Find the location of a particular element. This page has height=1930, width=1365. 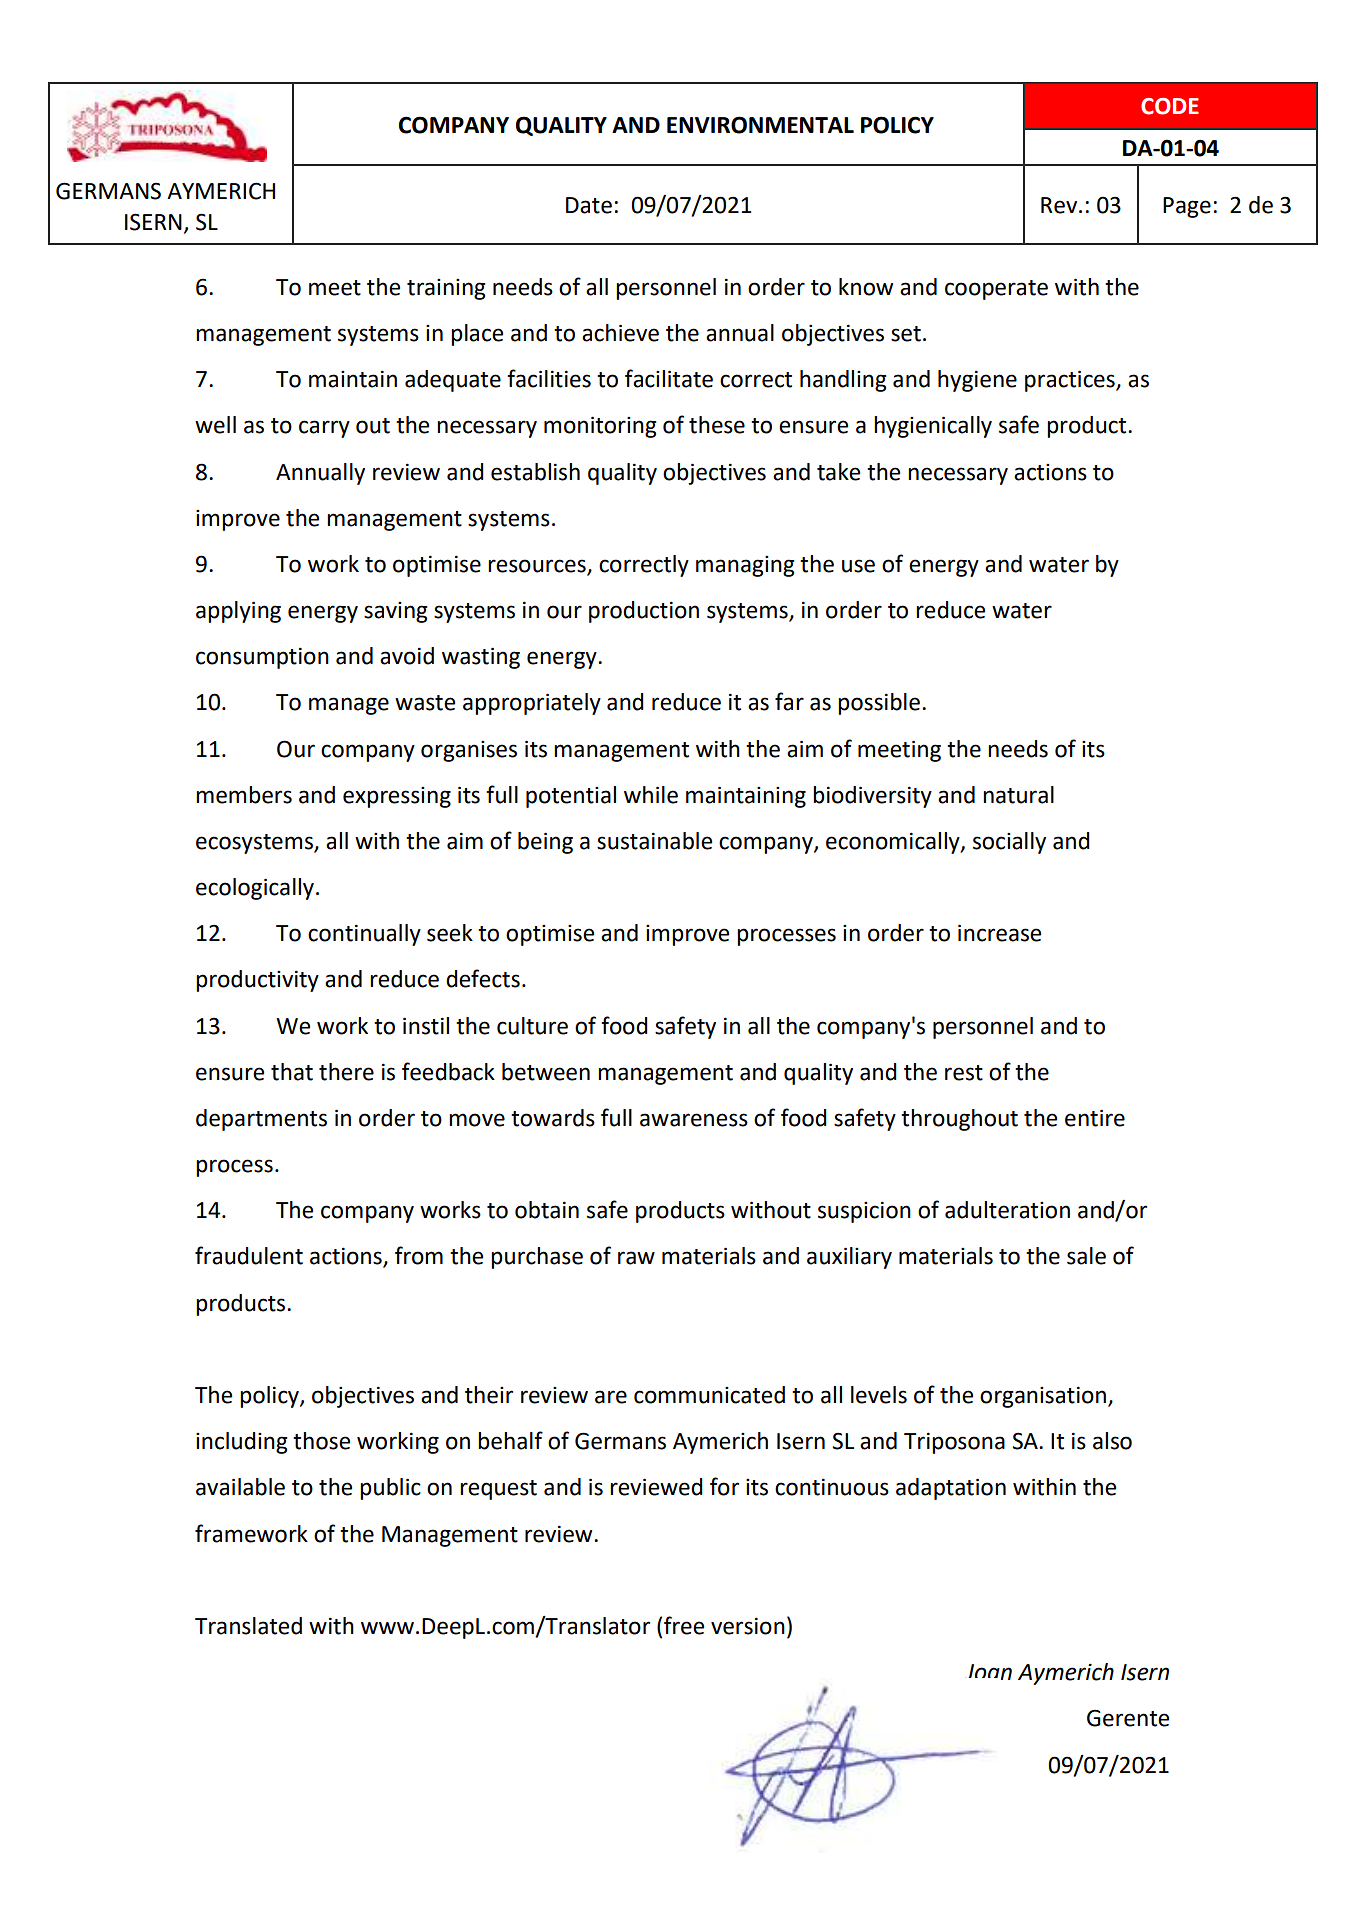

Translated is located at coordinates (248, 1626).
